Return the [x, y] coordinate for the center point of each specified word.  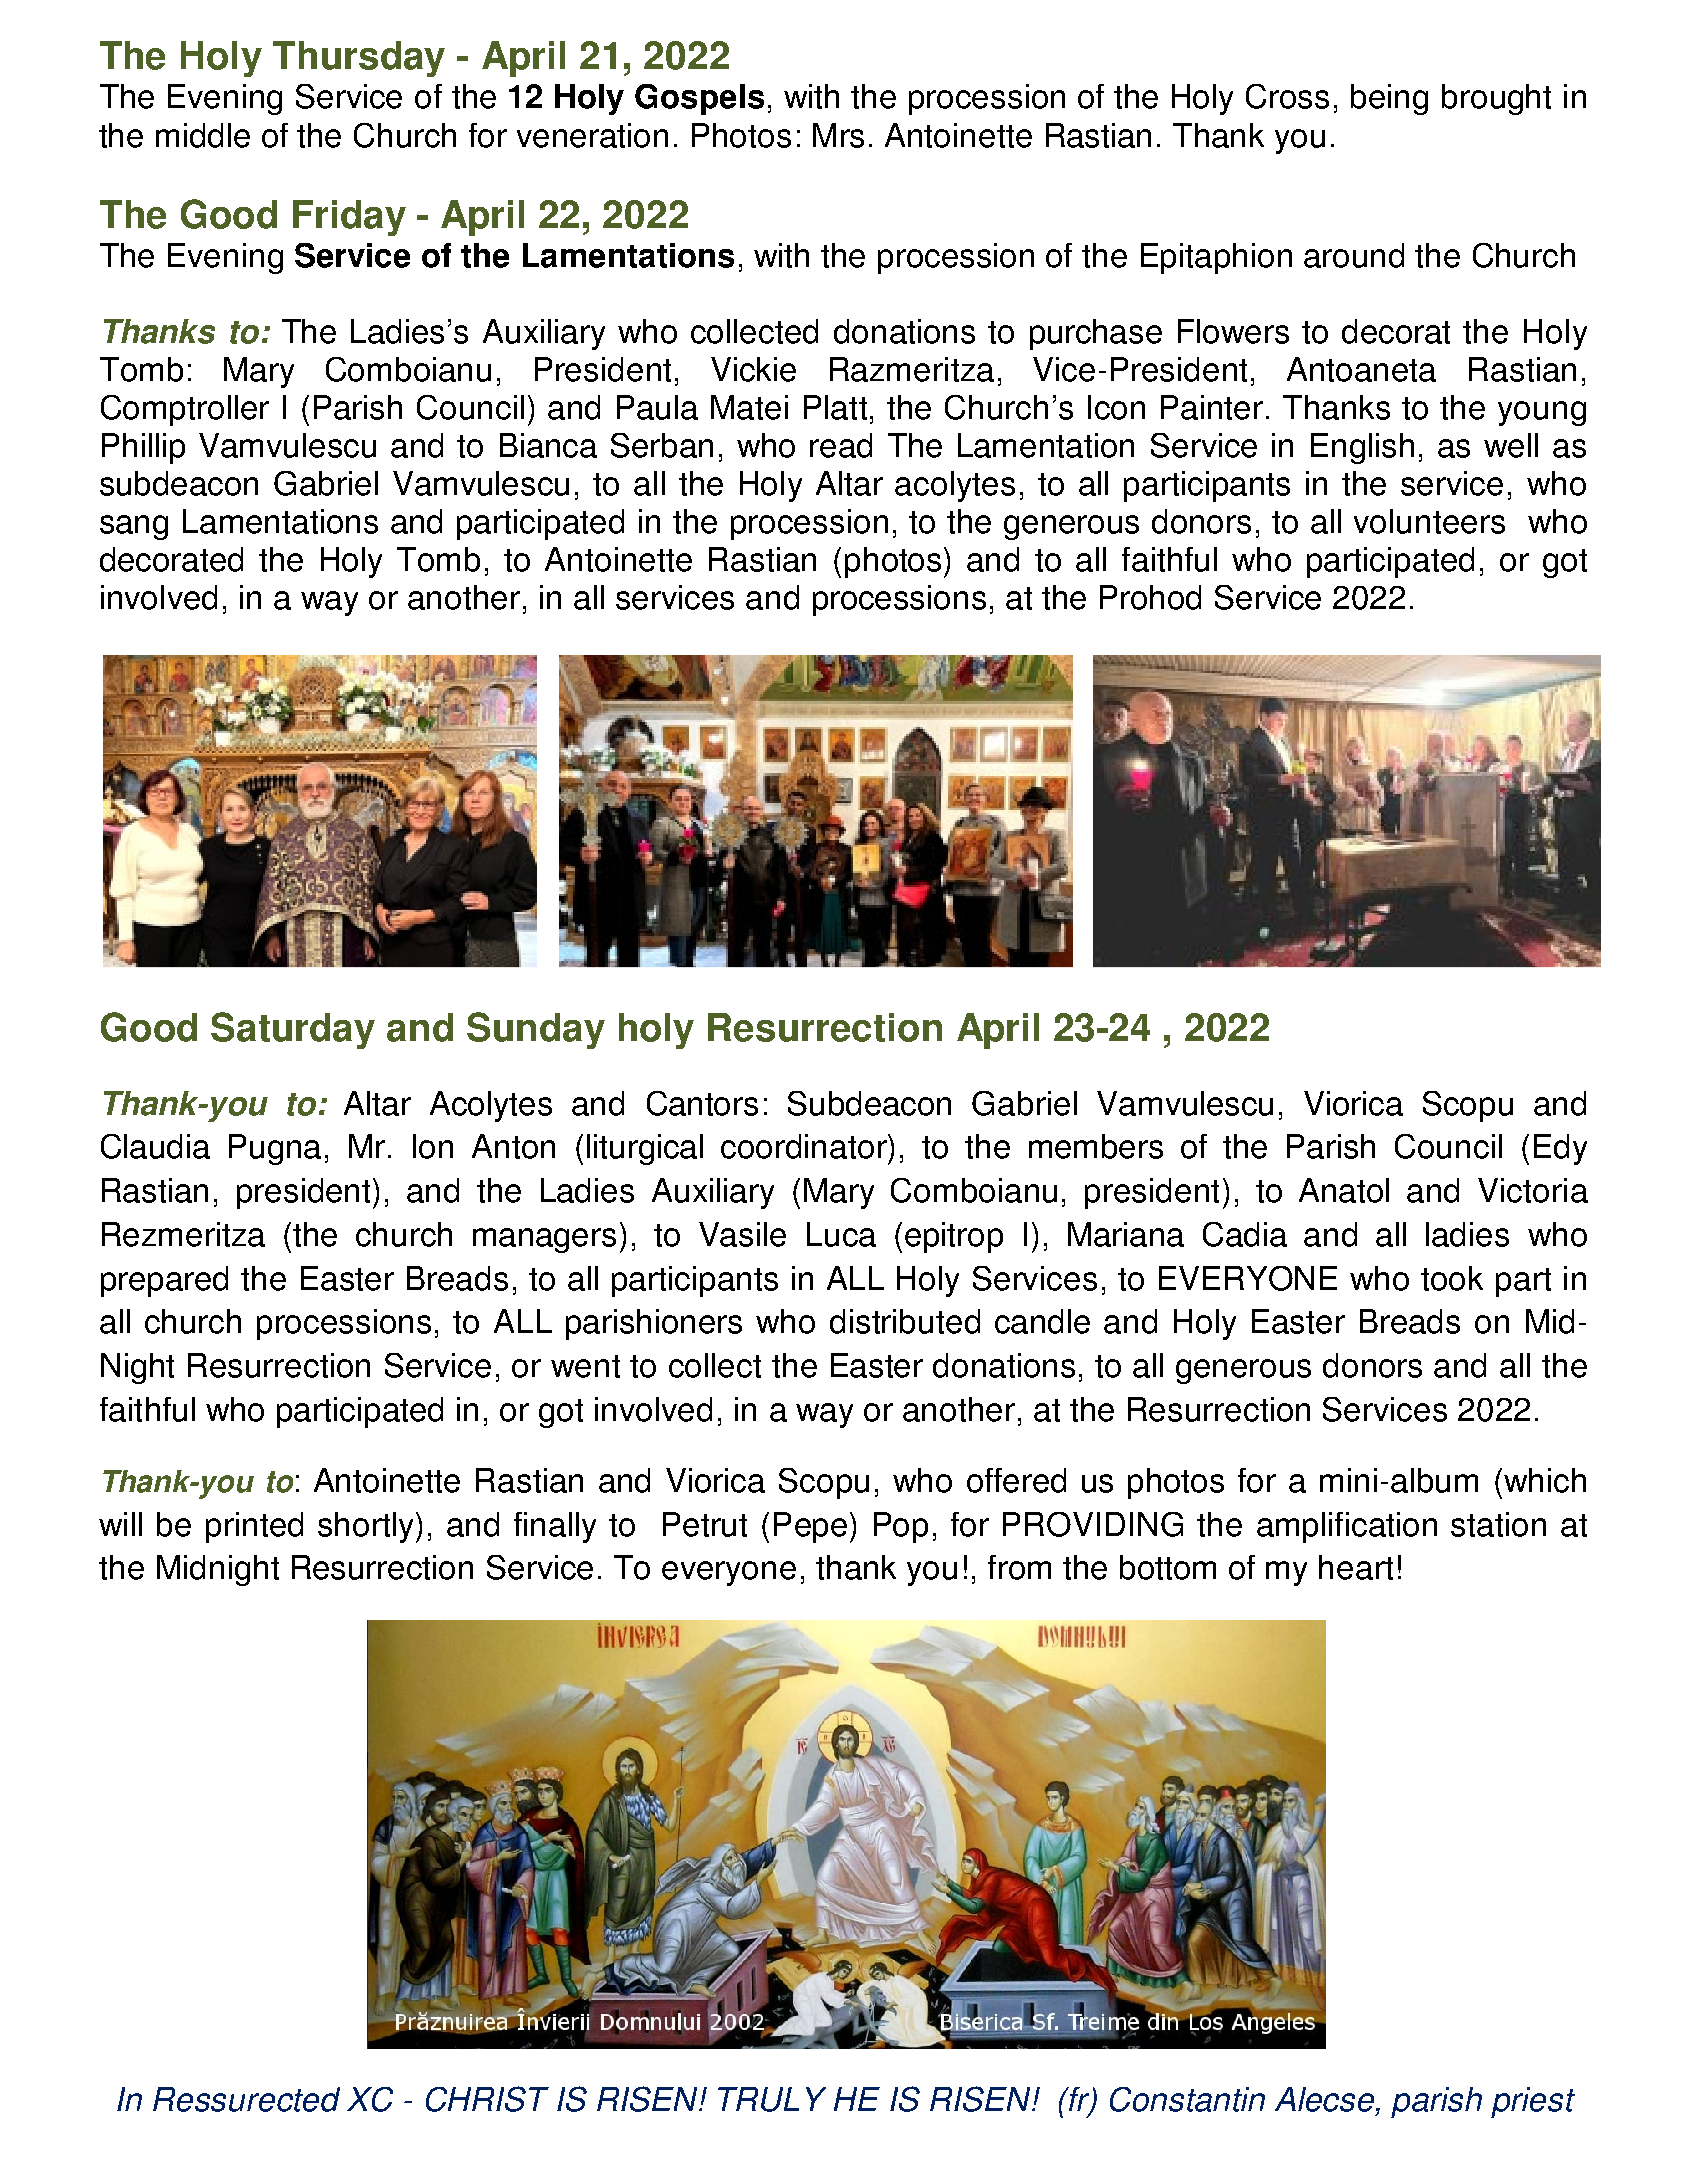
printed [254, 1527]
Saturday [293, 1030]
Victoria [1533, 1190]
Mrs [838, 135]
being [1389, 99]
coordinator [805, 1146]
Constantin [1187, 2099]
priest [1533, 2102]
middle [203, 135]
